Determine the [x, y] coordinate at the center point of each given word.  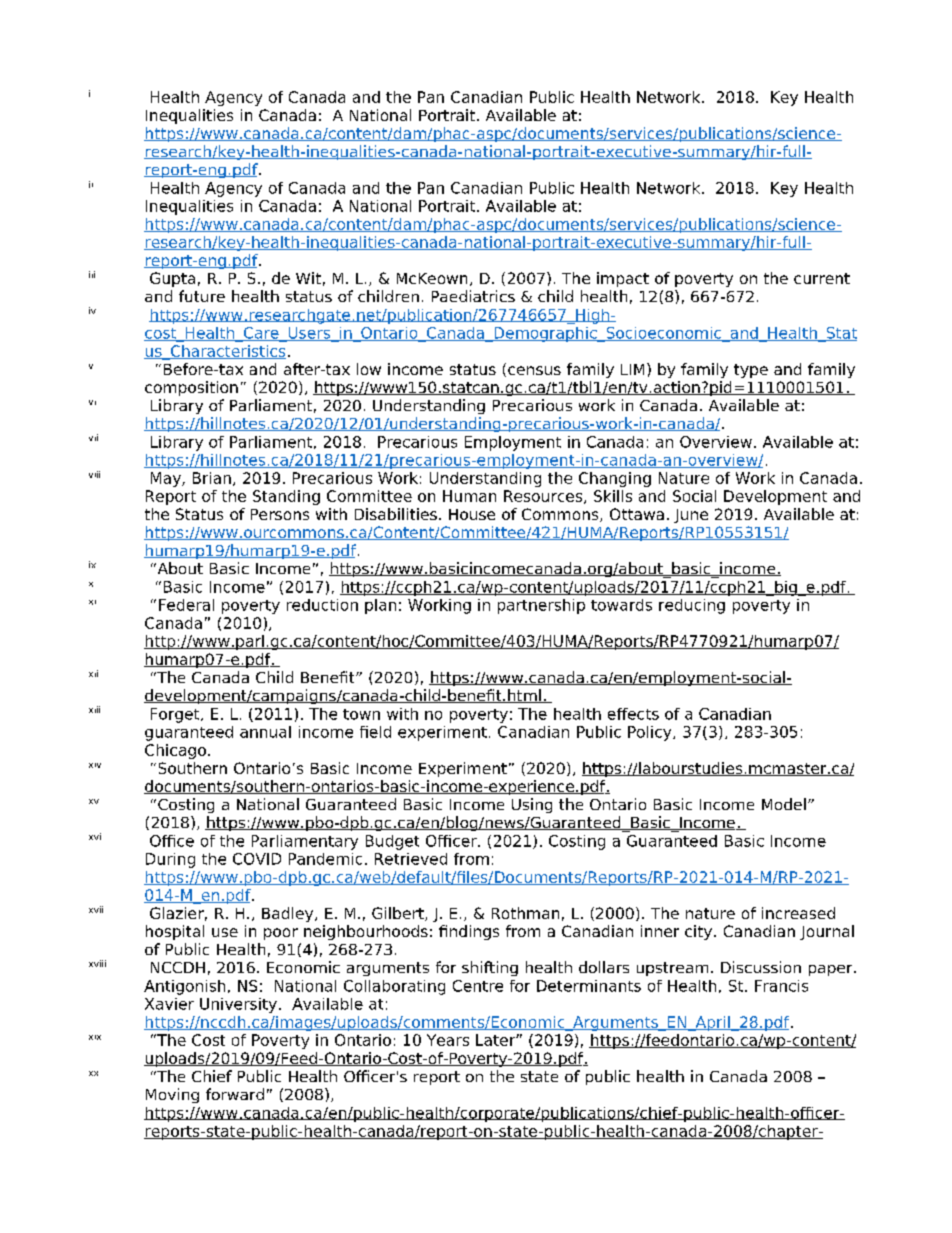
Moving [172, 1095]
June [691, 516]
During [170, 860]
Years [448, 1040]
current [822, 278]
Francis [781, 986]
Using [532, 805]
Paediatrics [473, 296]
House [472, 514]
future [202, 296]
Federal [186, 605]
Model [784, 804]
